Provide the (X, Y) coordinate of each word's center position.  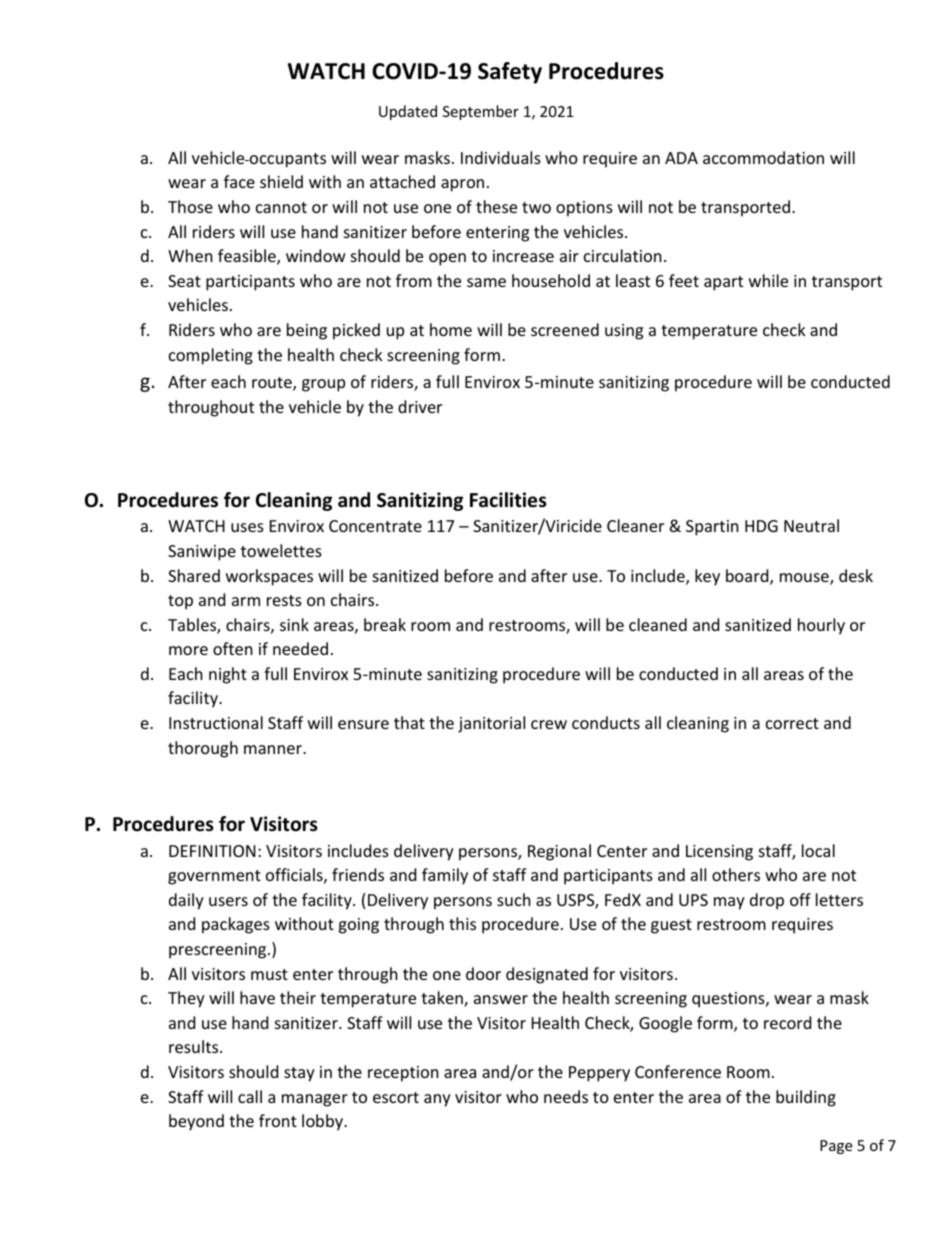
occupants (287, 160)
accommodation (763, 157)
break (385, 624)
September (481, 112)
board (748, 577)
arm (246, 601)
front (278, 1120)
